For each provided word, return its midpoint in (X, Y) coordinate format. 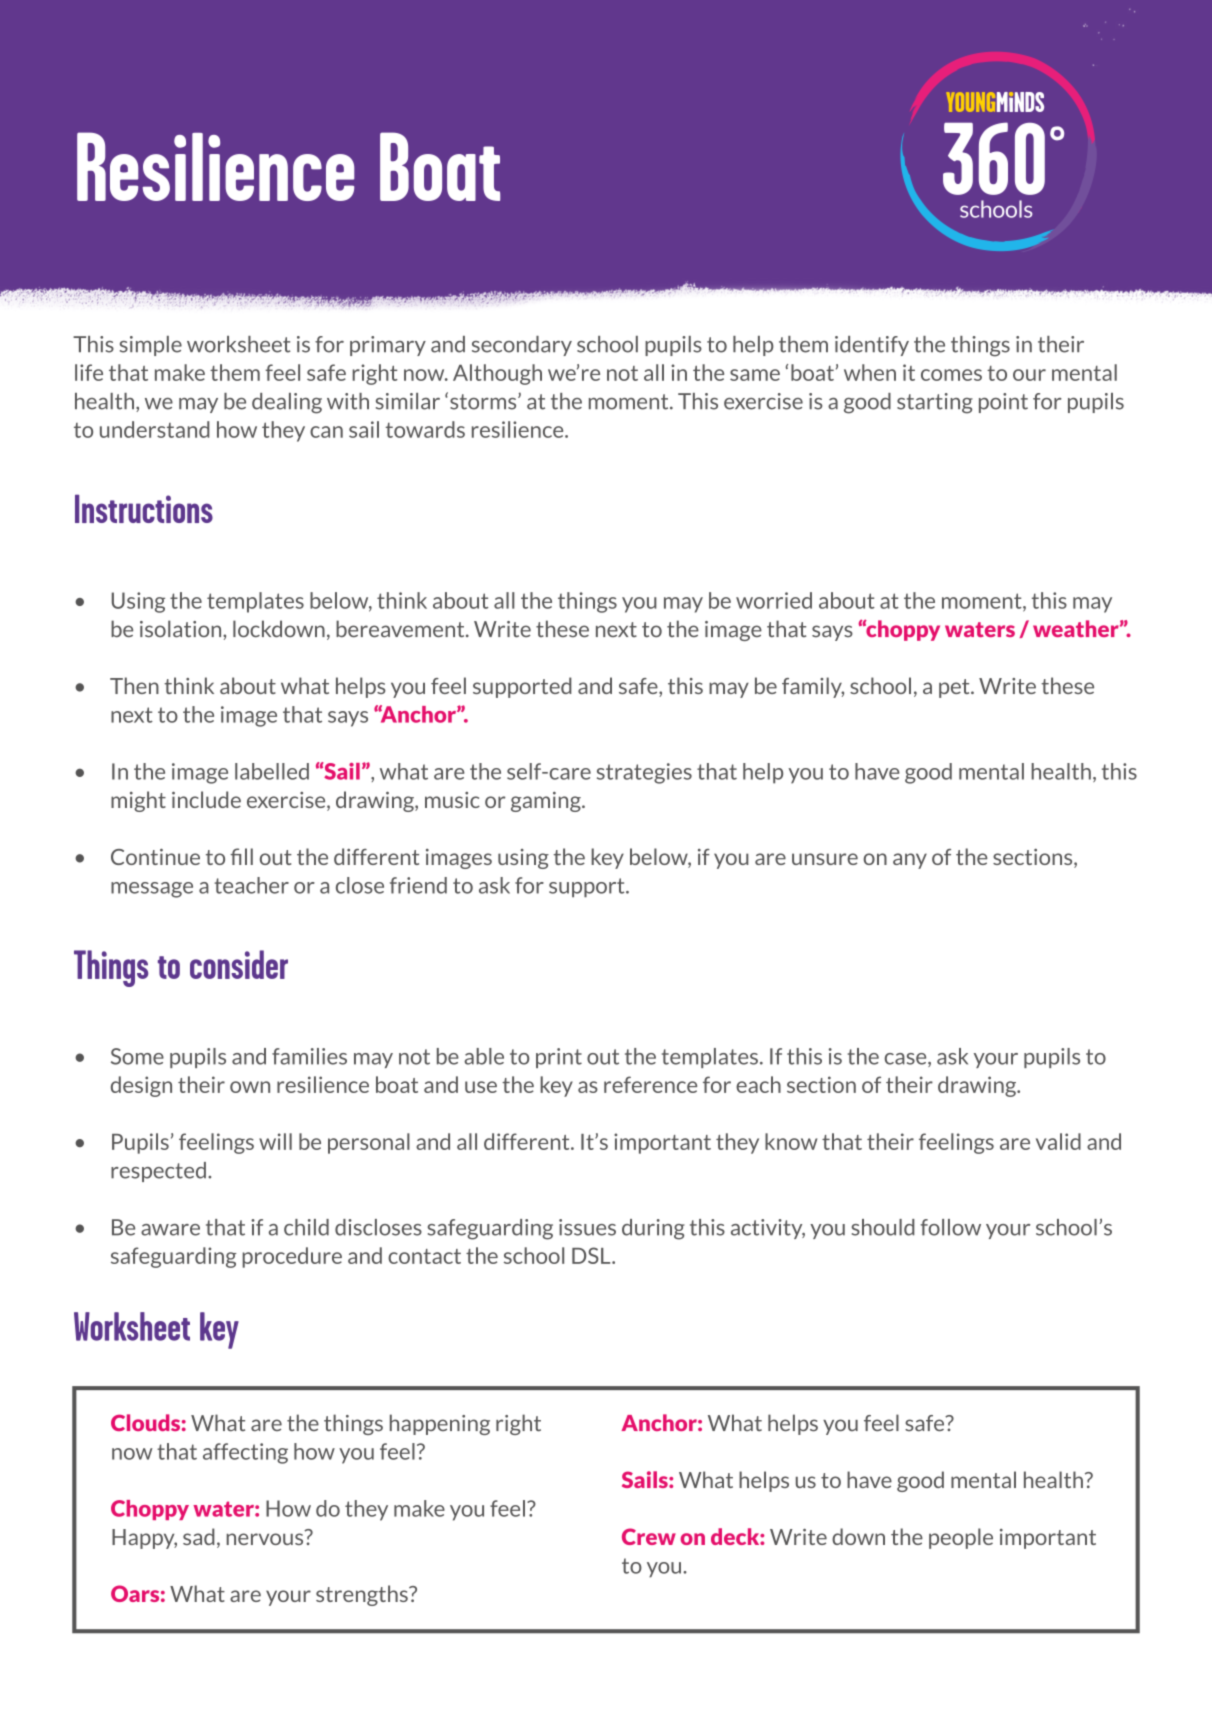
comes (951, 375)
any (910, 861)
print (559, 1058)
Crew (649, 1536)
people (961, 1538)
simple (151, 346)
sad (199, 1536)
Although (497, 374)
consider (239, 964)
